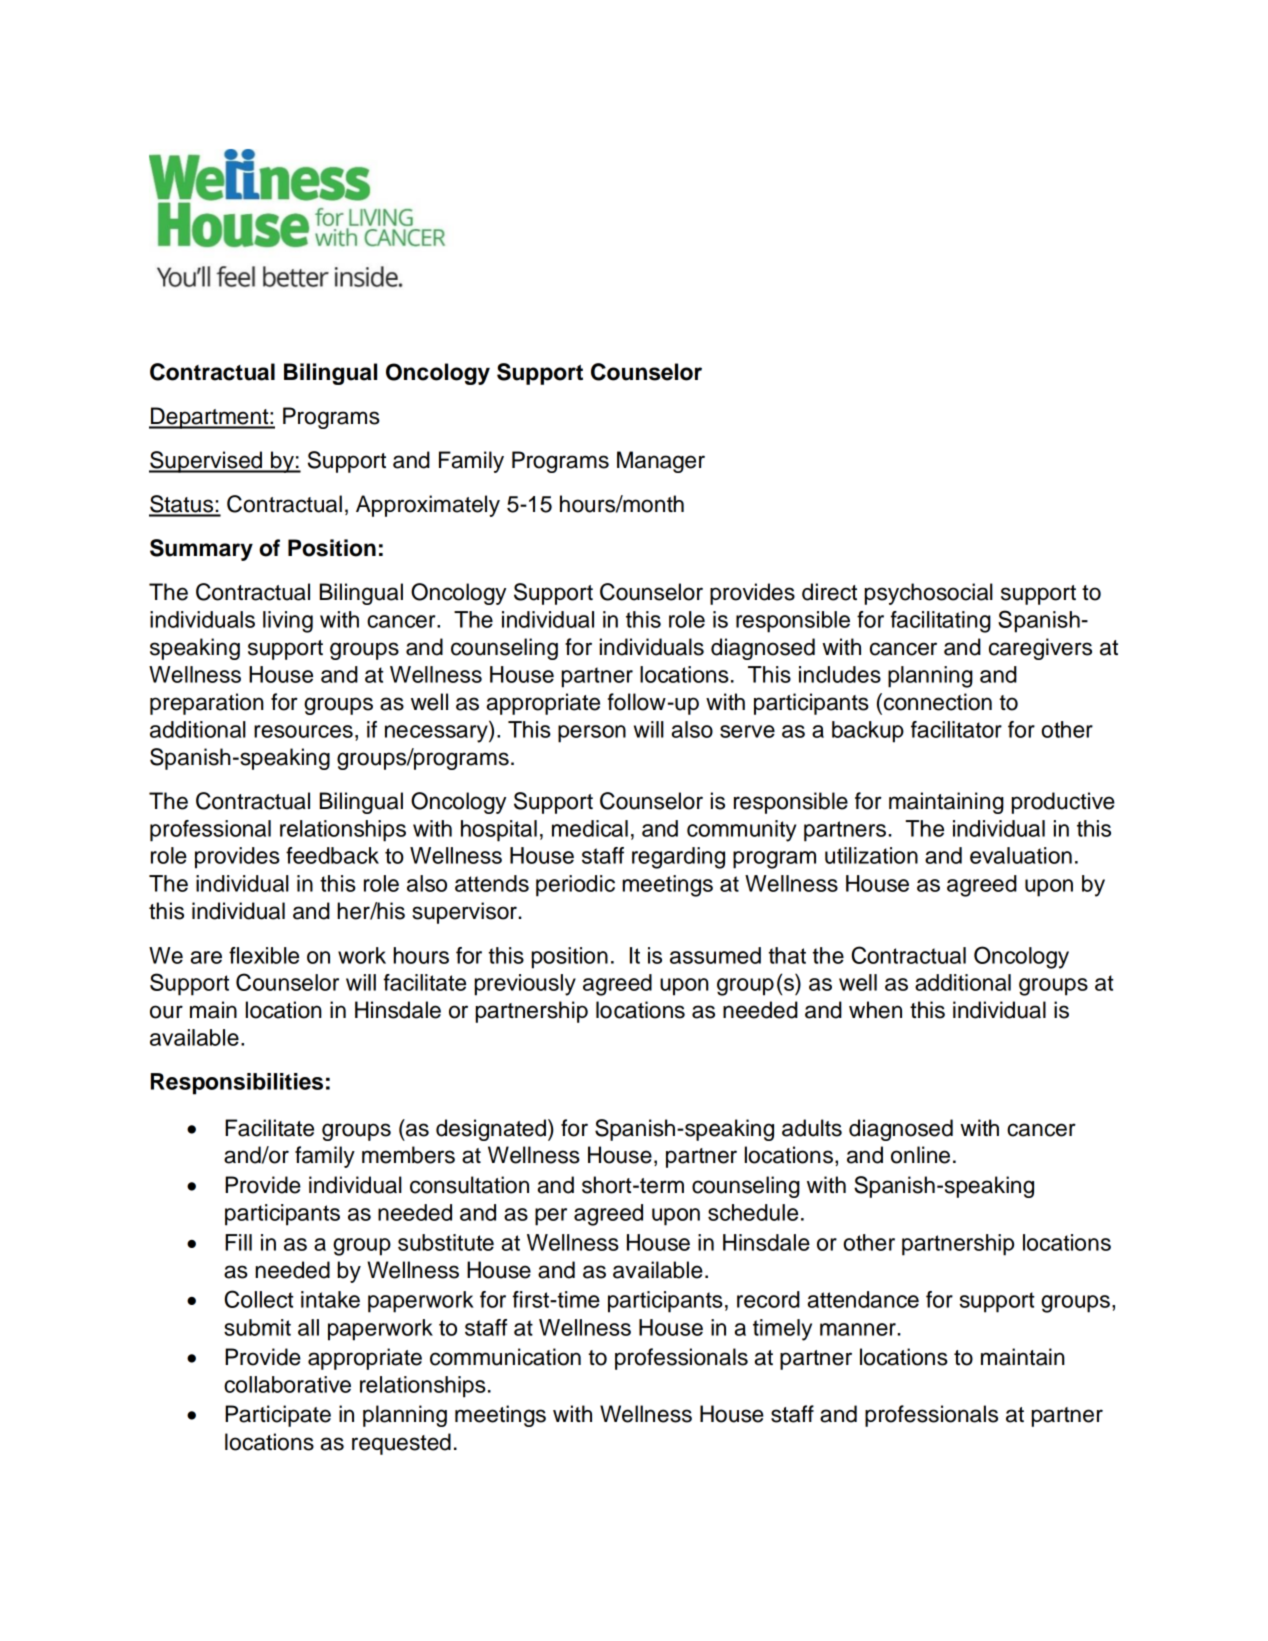 The height and width of the screenshot is (1641, 1268). What do you see at coordinates (929, 594) in the screenshot?
I see `psychosocial` at bounding box center [929, 594].
